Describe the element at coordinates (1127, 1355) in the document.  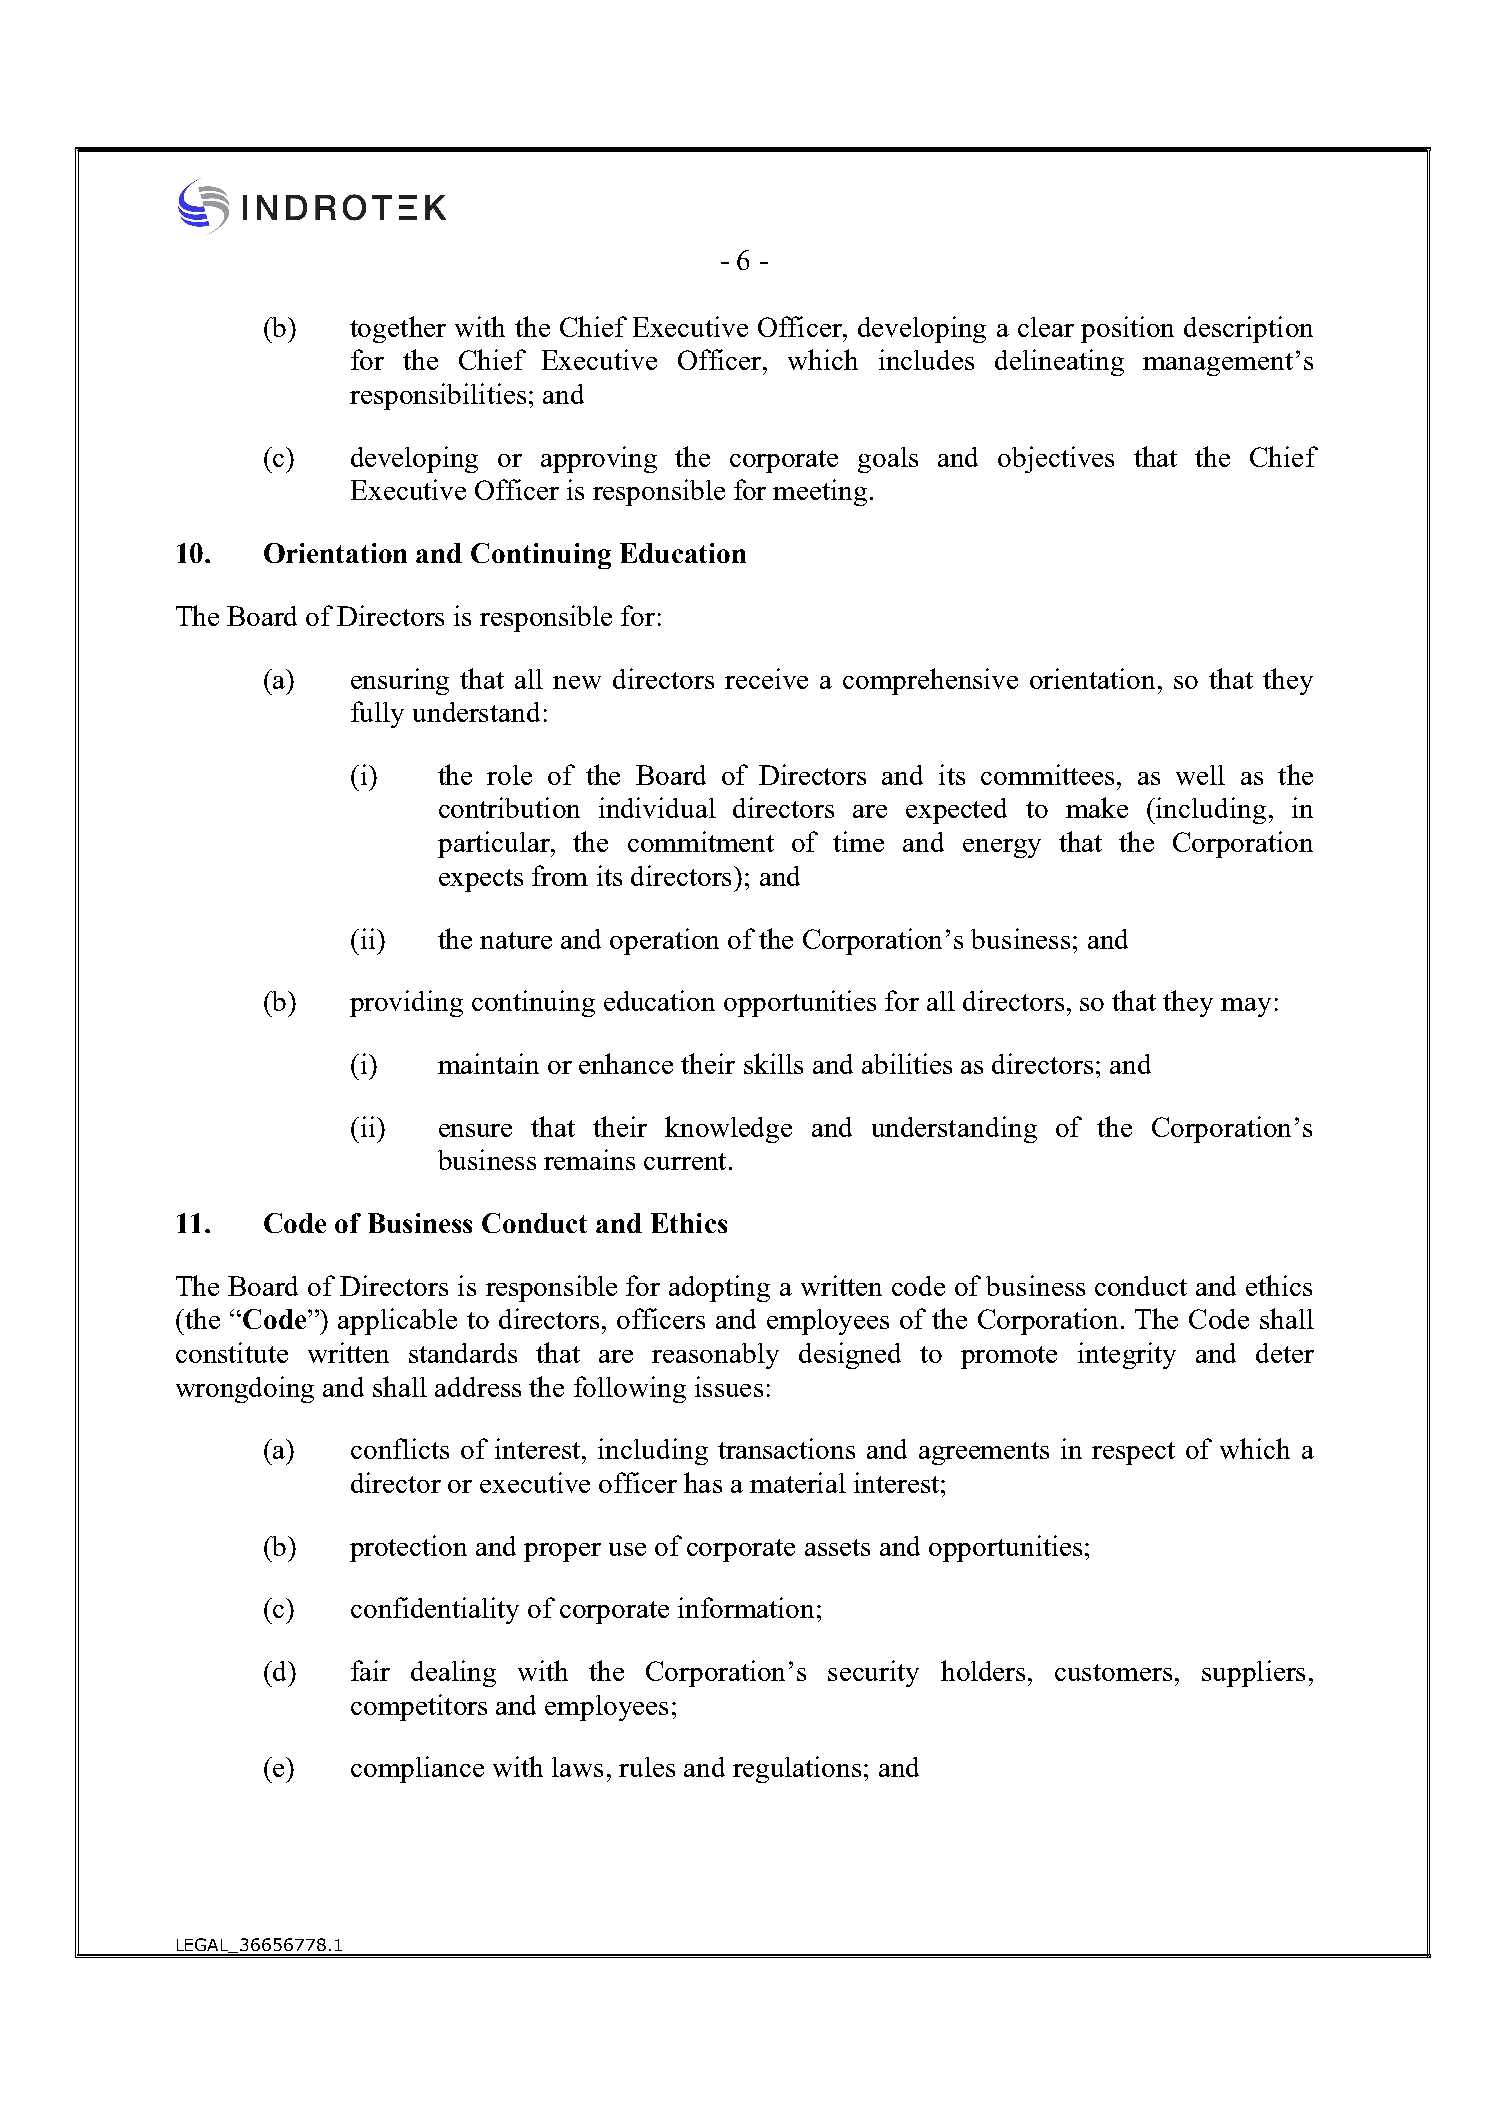
I see `integrity` at that location.
